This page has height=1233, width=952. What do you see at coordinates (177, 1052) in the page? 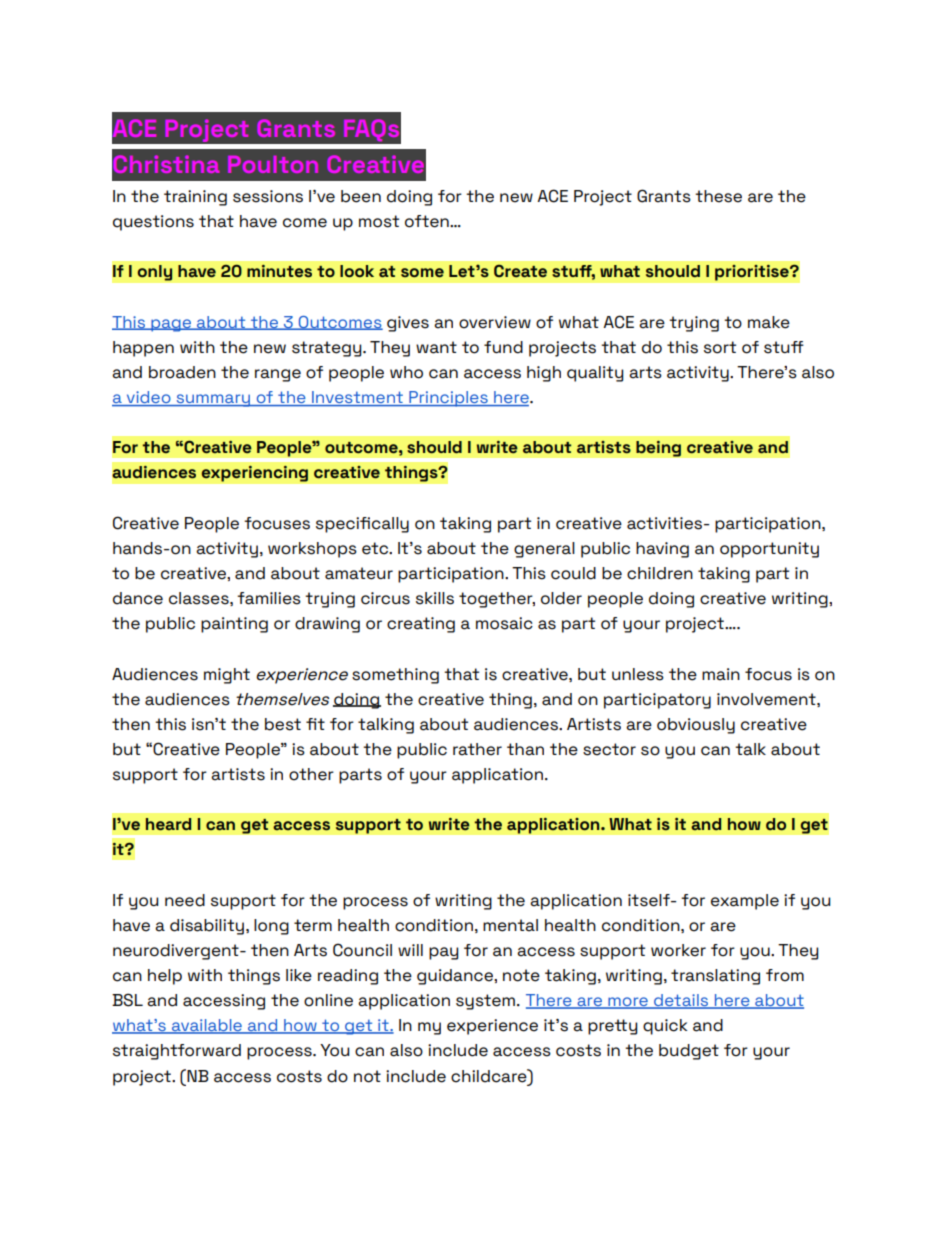
I see `straightforward` at bounding box center [177, 1052].
